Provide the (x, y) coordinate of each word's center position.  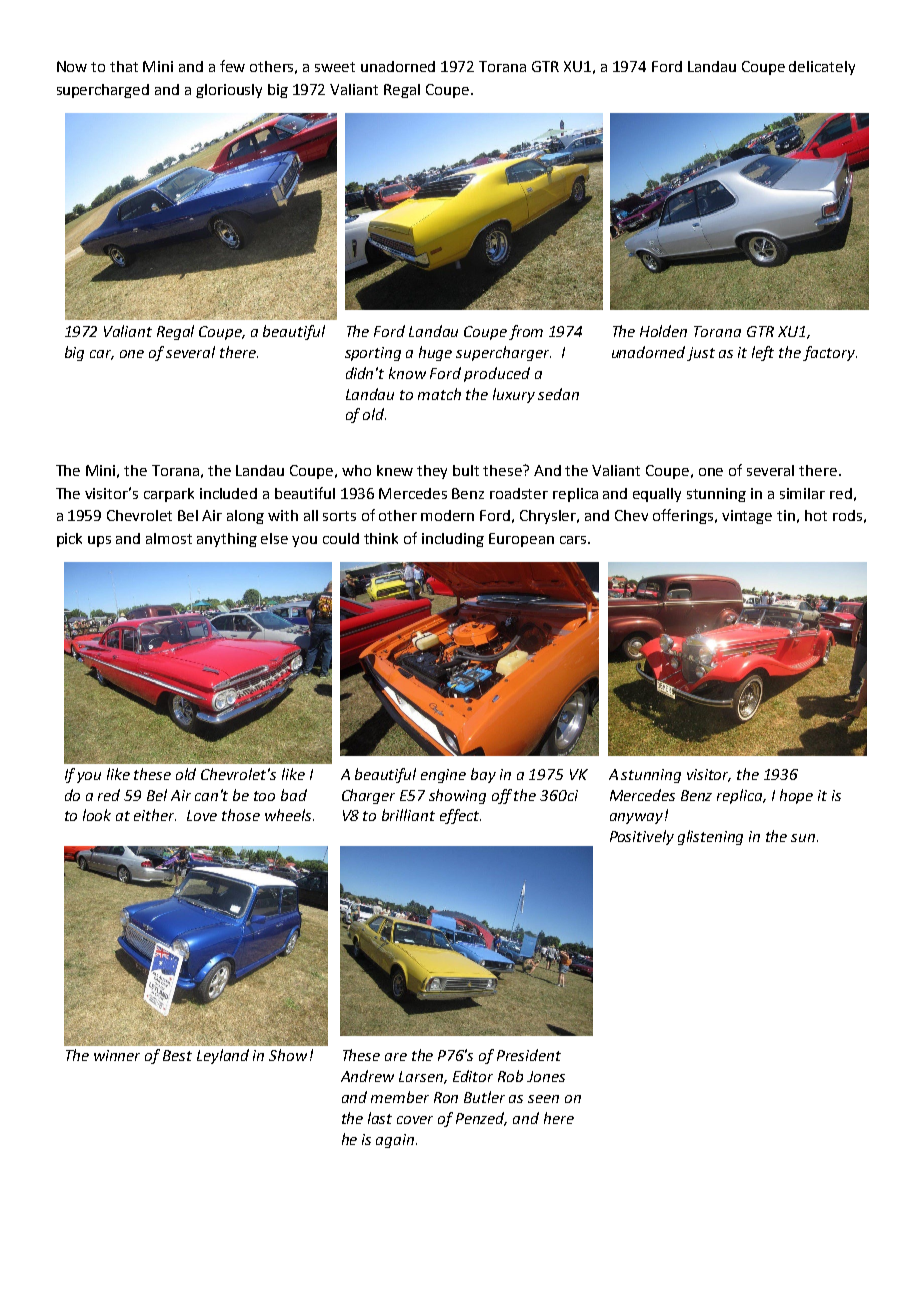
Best (177, 1055)
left (763, 353)
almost (169, 538)
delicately (822, 68)
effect (460, 816)
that (124, 66)
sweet (335, 67)
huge (435, 353)
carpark (169, 495)
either (155, 815)
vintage (747, 517)
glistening (710, 837)
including (453, 540)
